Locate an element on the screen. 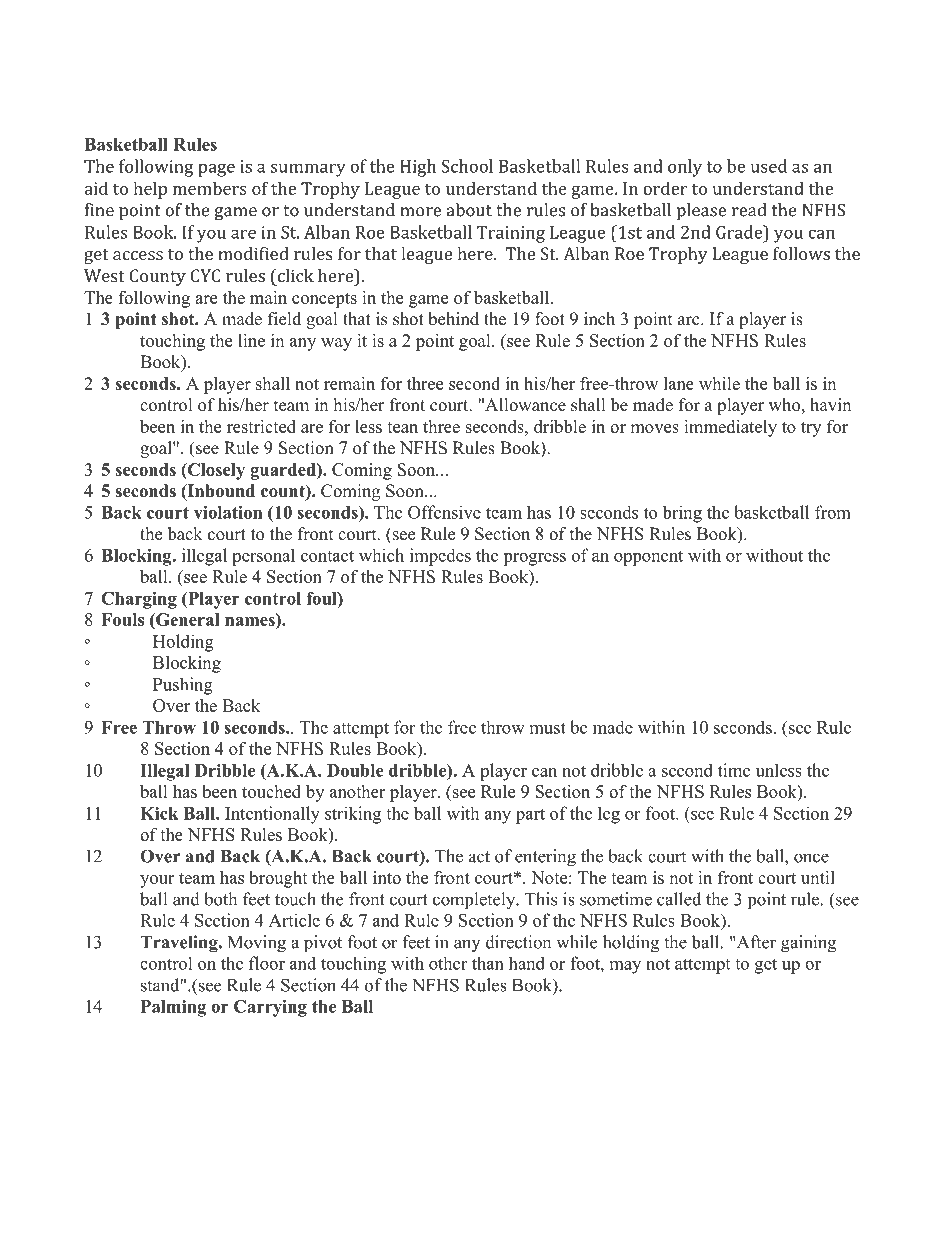 The width and height of the screenshot is (952, 1233). violation is located at coordinates (228, 512).
